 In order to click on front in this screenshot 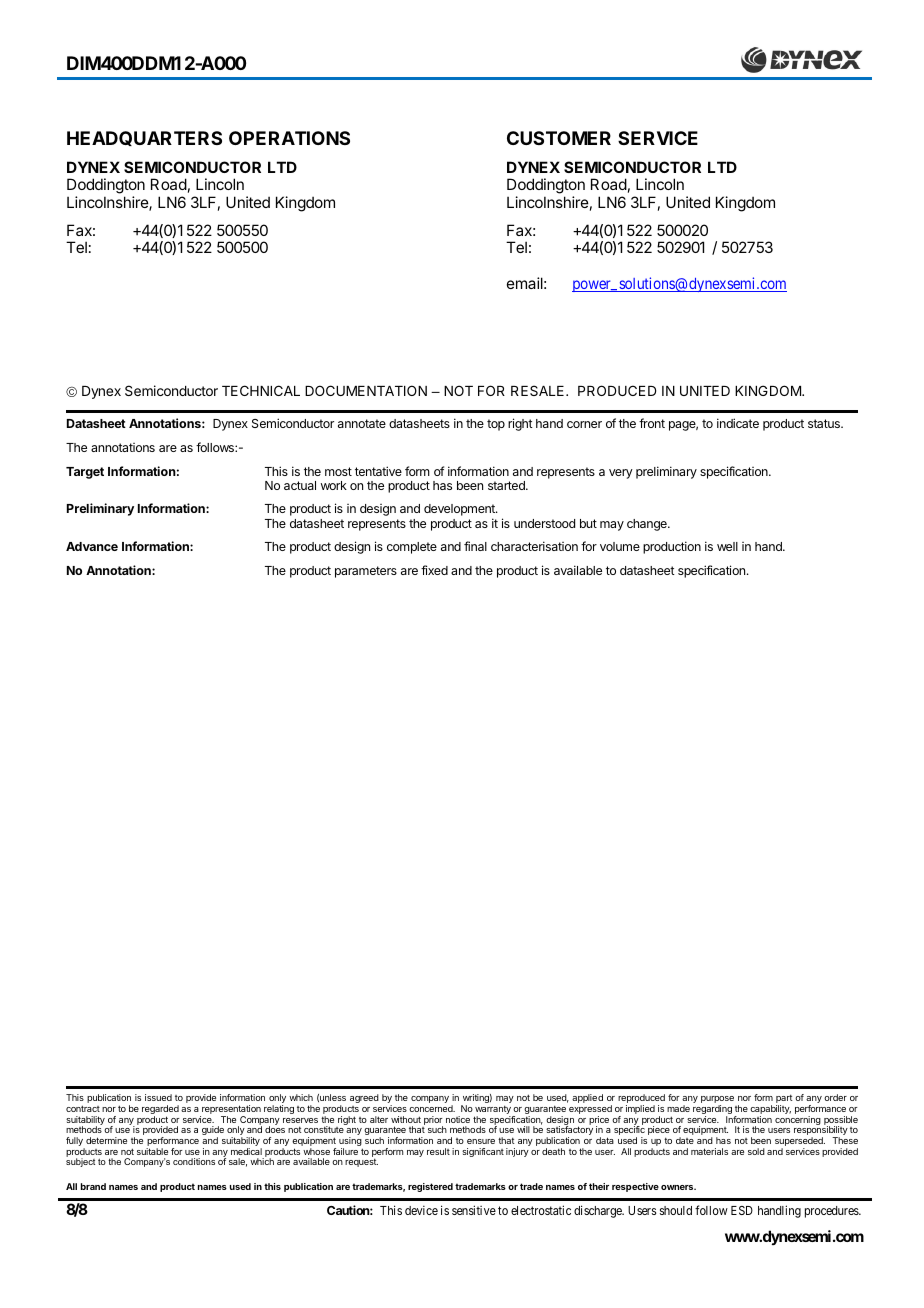, I will do `click(652, 423)`.
